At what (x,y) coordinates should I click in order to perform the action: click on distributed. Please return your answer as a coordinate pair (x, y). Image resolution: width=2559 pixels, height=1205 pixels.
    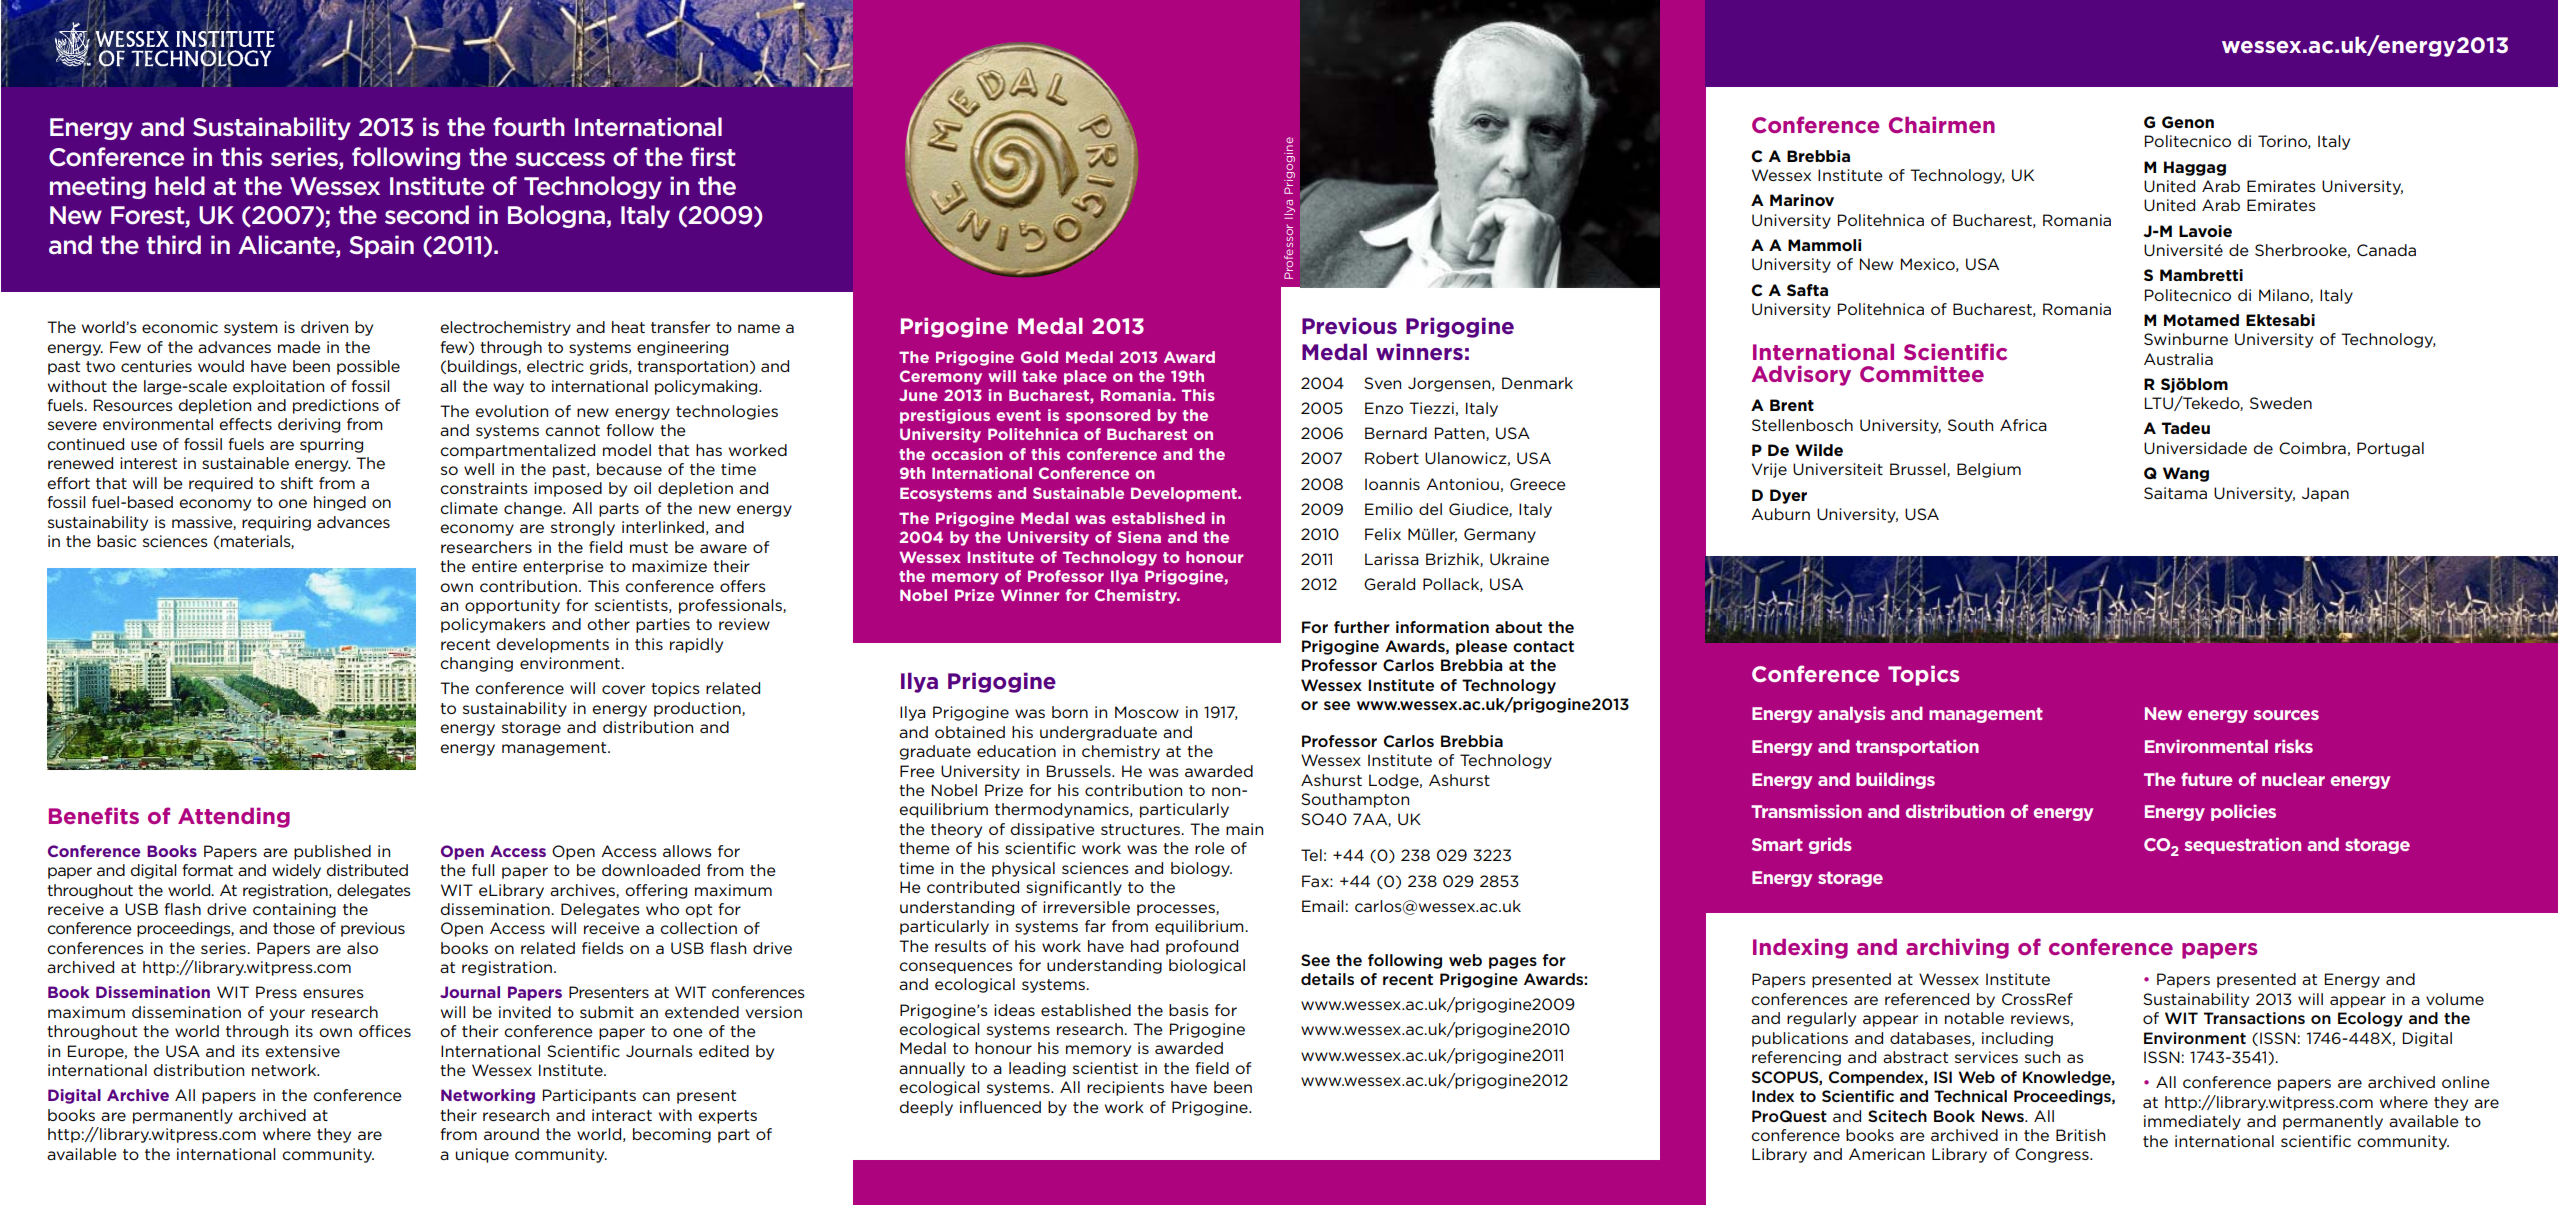
    Looking at the image, I should click on (367, 870).
